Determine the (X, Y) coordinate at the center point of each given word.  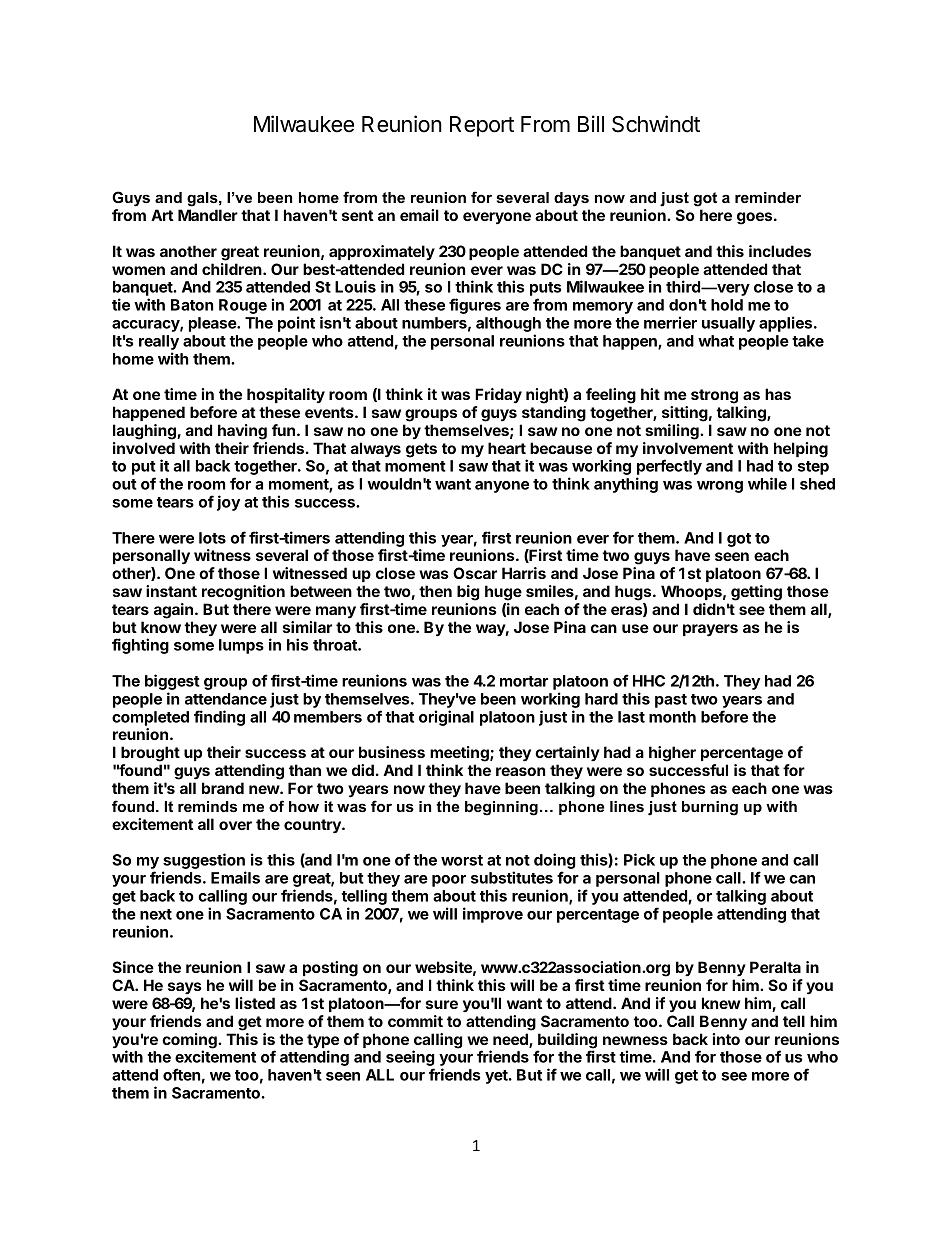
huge (503, 593)
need (511, 1040)
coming (190, 1042)
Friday (498, 395)
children (233, 269)
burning (710, 808)
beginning (501, 808)
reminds (207, 806)
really (159, 342)
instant (171, 591)
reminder (768, 197)
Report (482, 126)
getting (756, 593)
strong (714, 396)
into (726, 1039)
